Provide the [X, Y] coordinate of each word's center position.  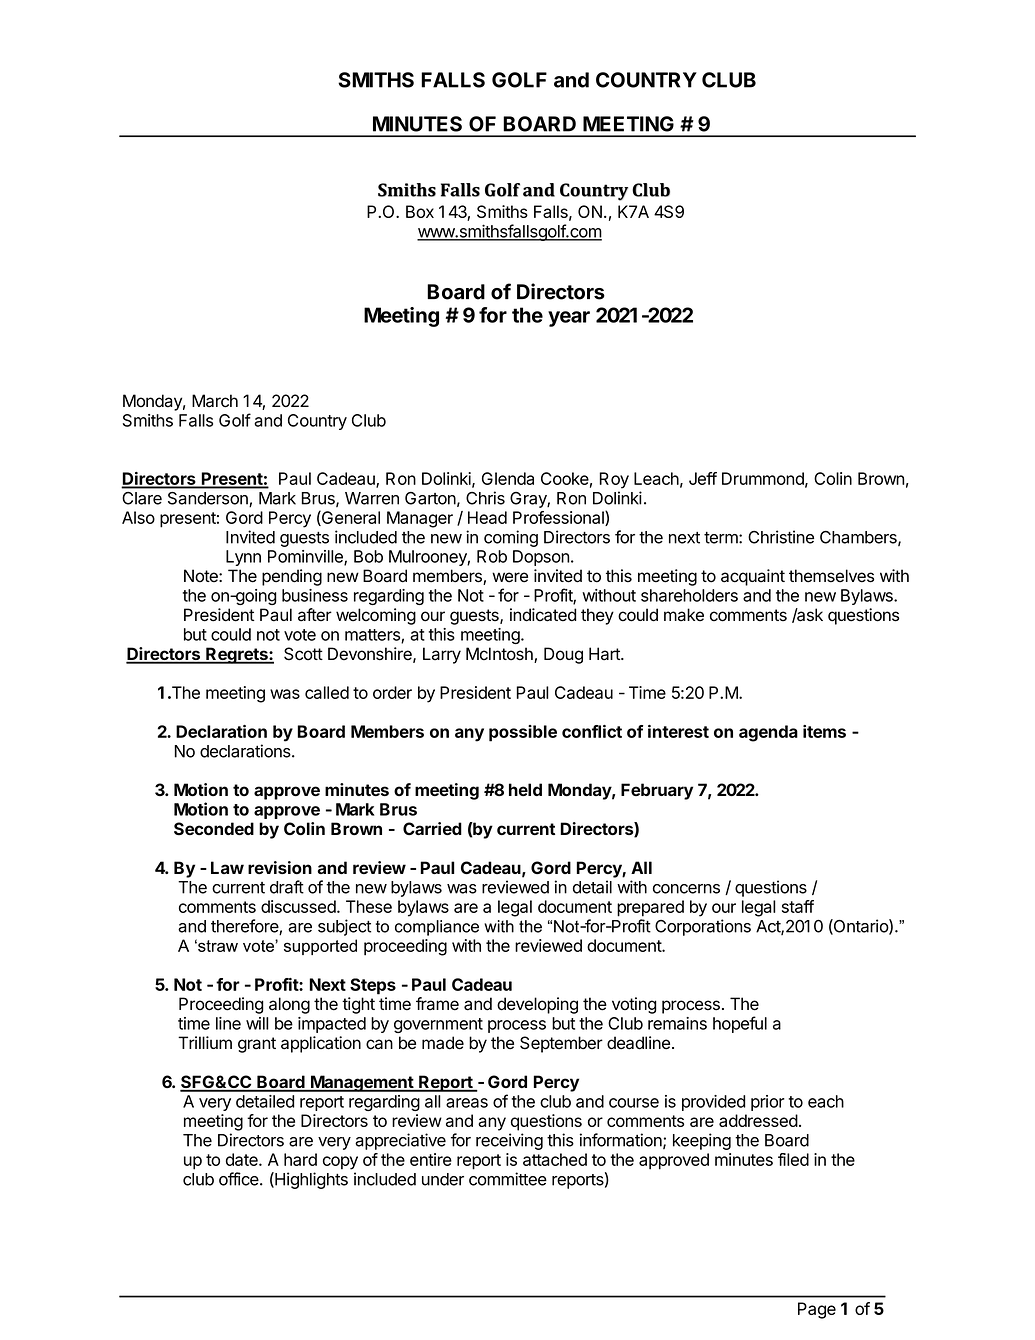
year [569, 319]
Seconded [214, 829]
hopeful [740, 1024]
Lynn [243, 558]
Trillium [205, 1042]
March [215, 401]
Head [487, 517]
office [240, 1179]
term [722, 538]
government [438, 1025]
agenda [768, 733]
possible [523, 733]
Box [420, 211]
